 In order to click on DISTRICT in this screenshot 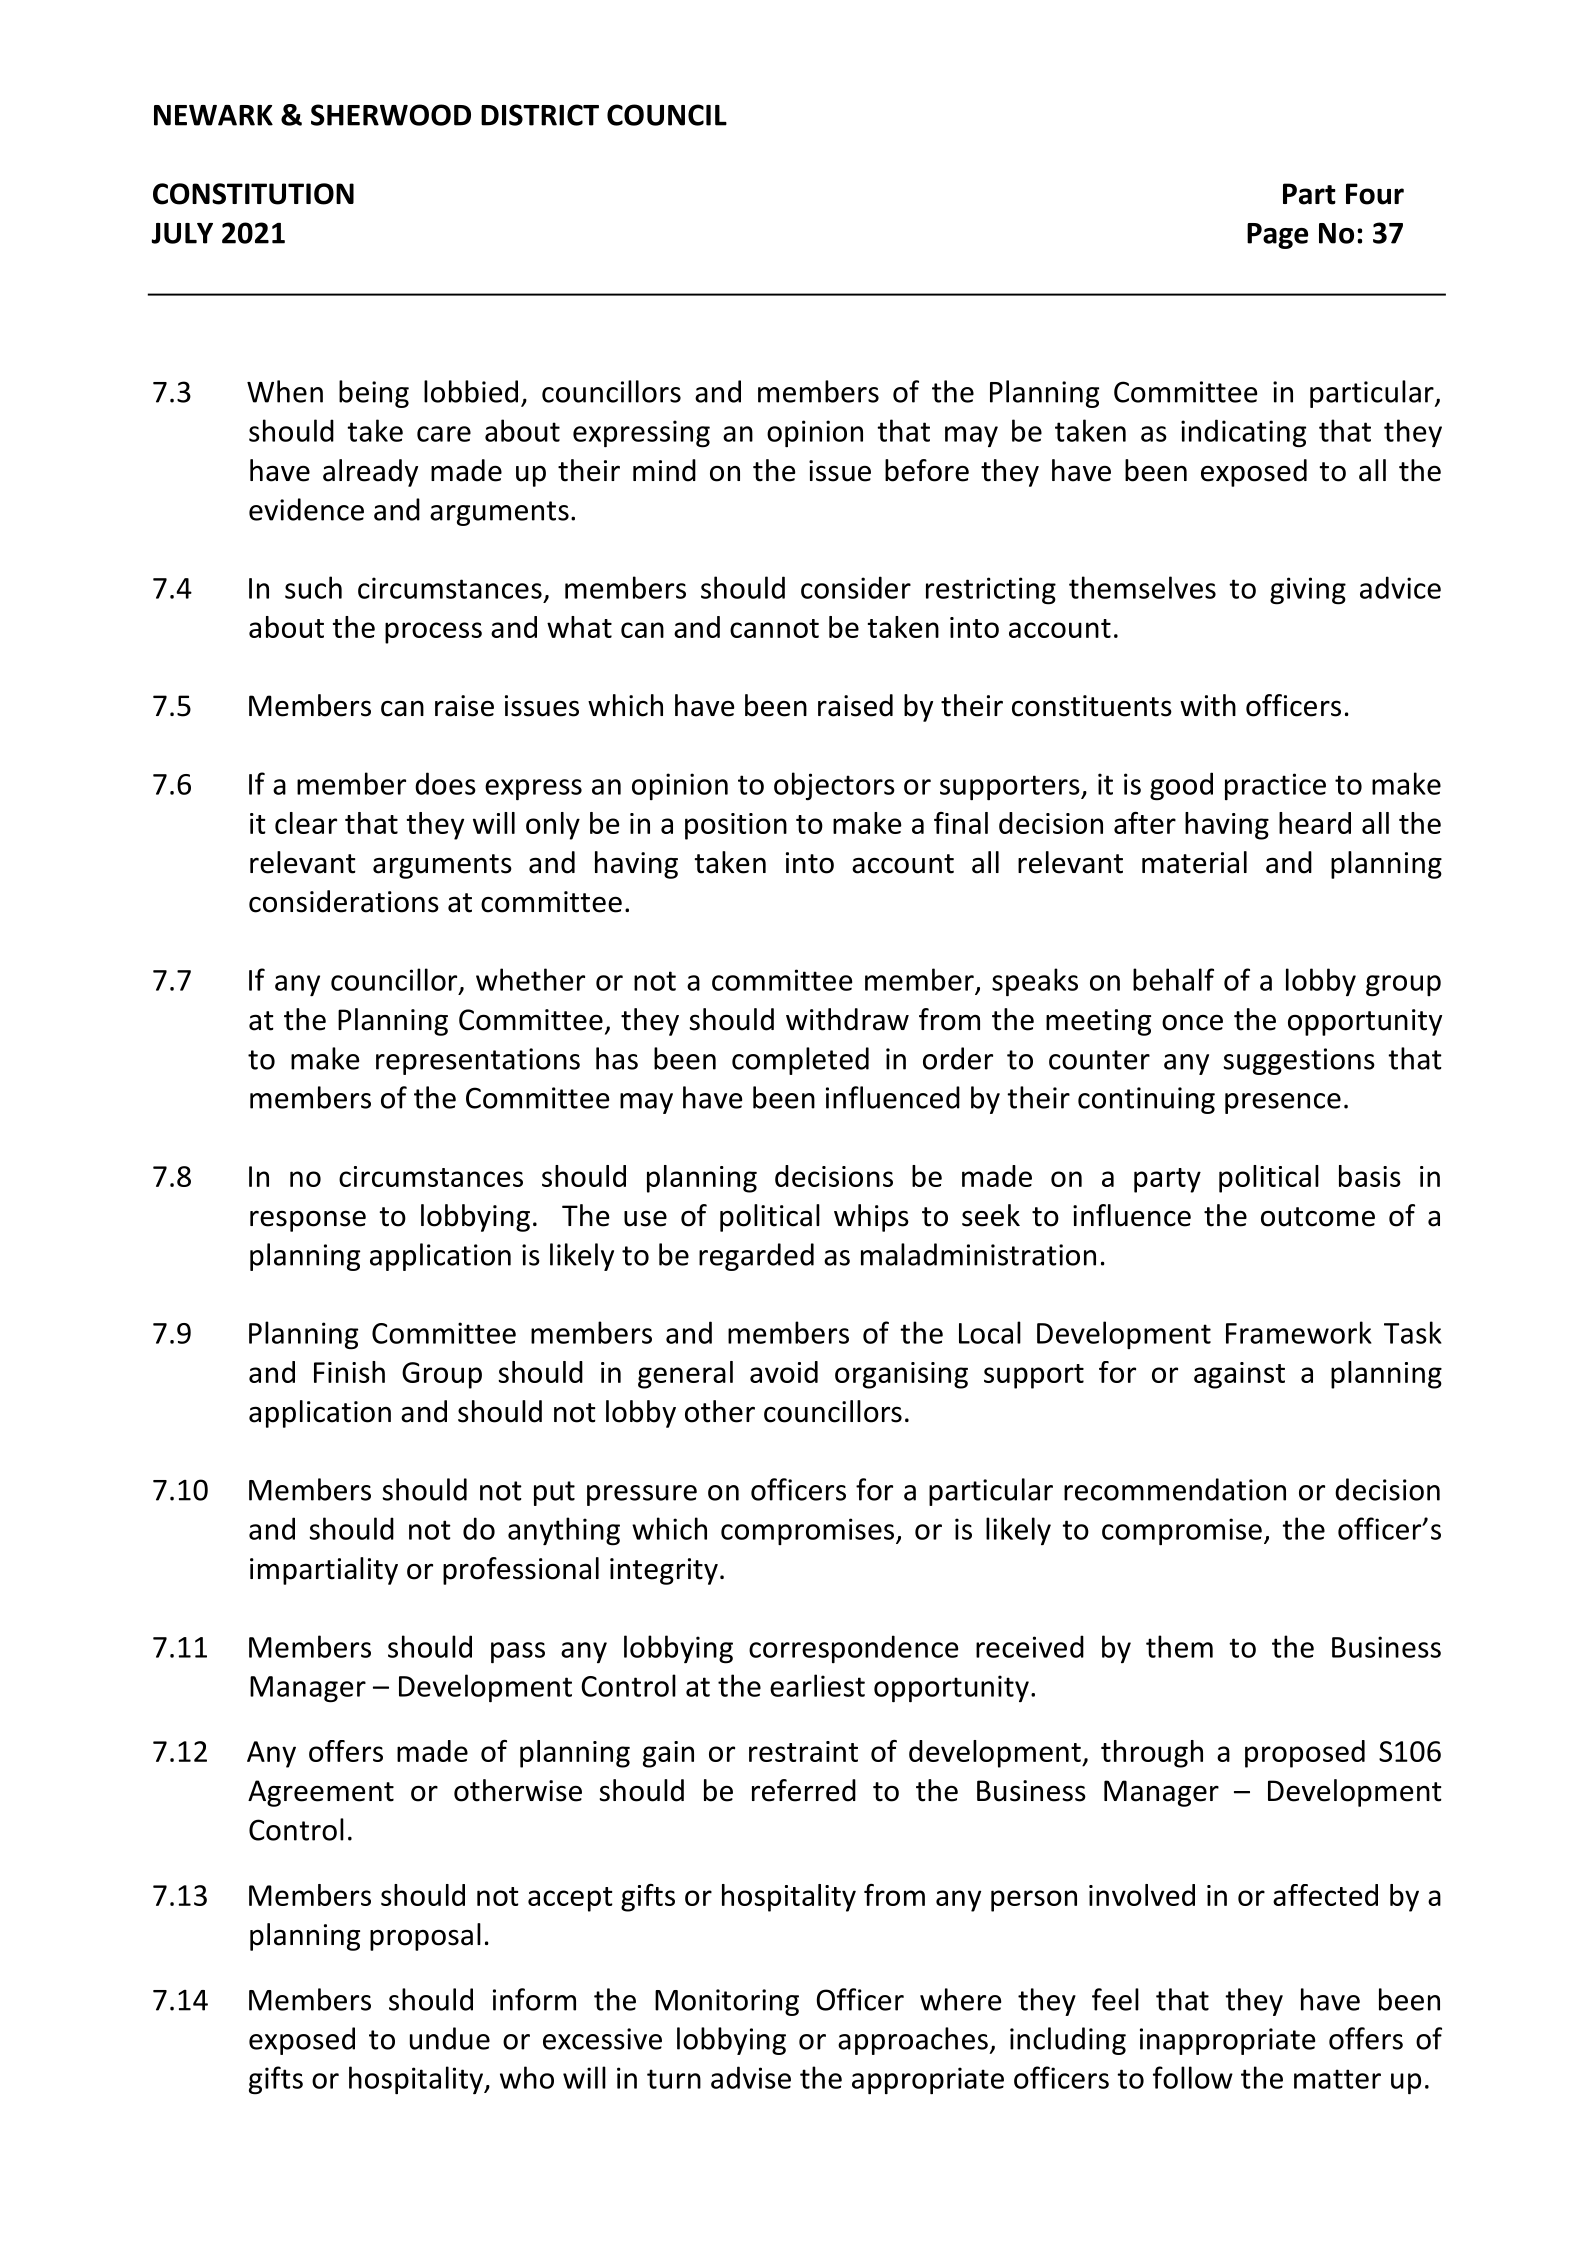, I will do `click(540, 115)`.
